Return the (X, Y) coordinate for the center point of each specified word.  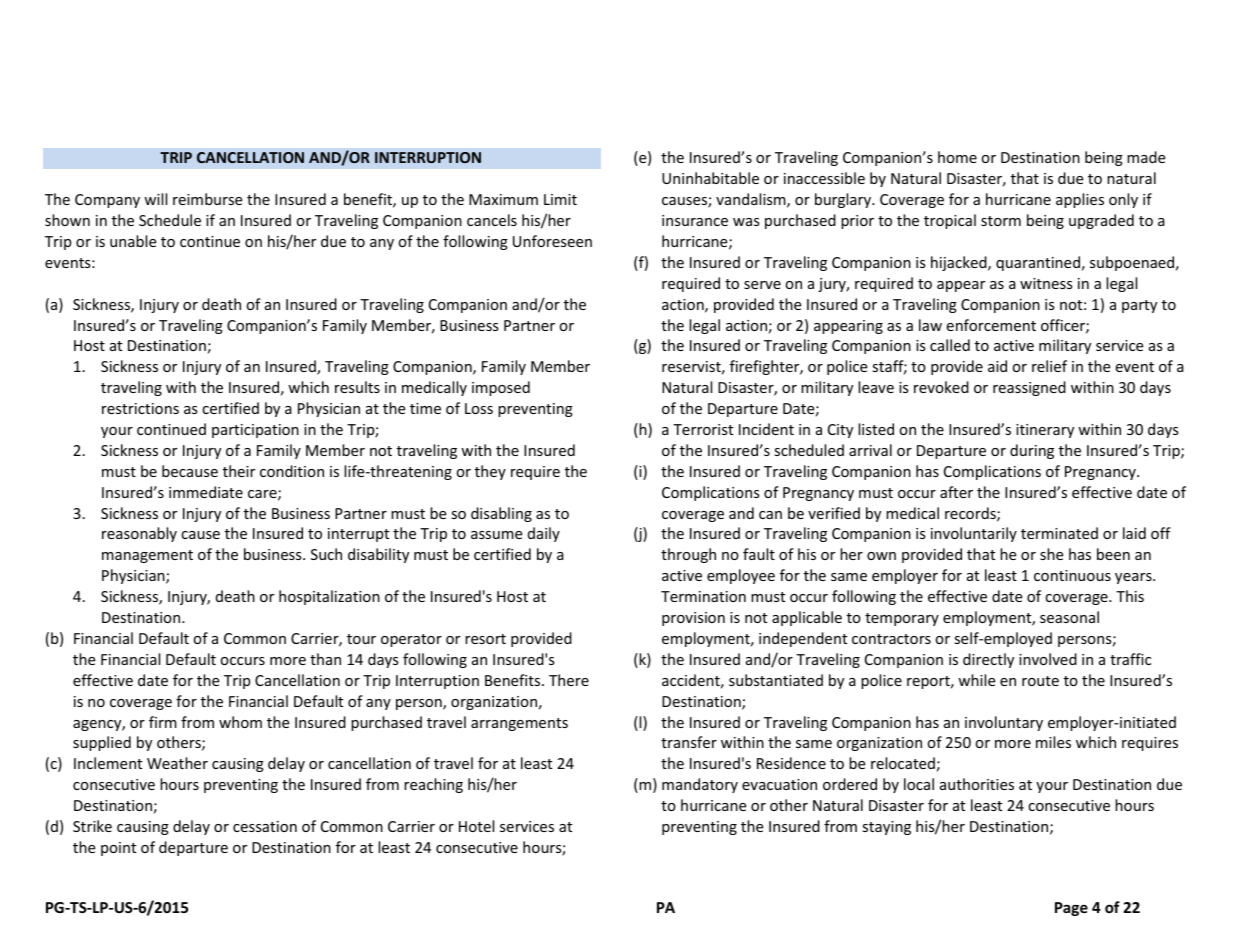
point (118, 849)
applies (1080, 200)
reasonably (139, 534)
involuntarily (974, 534)
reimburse (207, 199)
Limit (560, 199)
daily (544, 534)
